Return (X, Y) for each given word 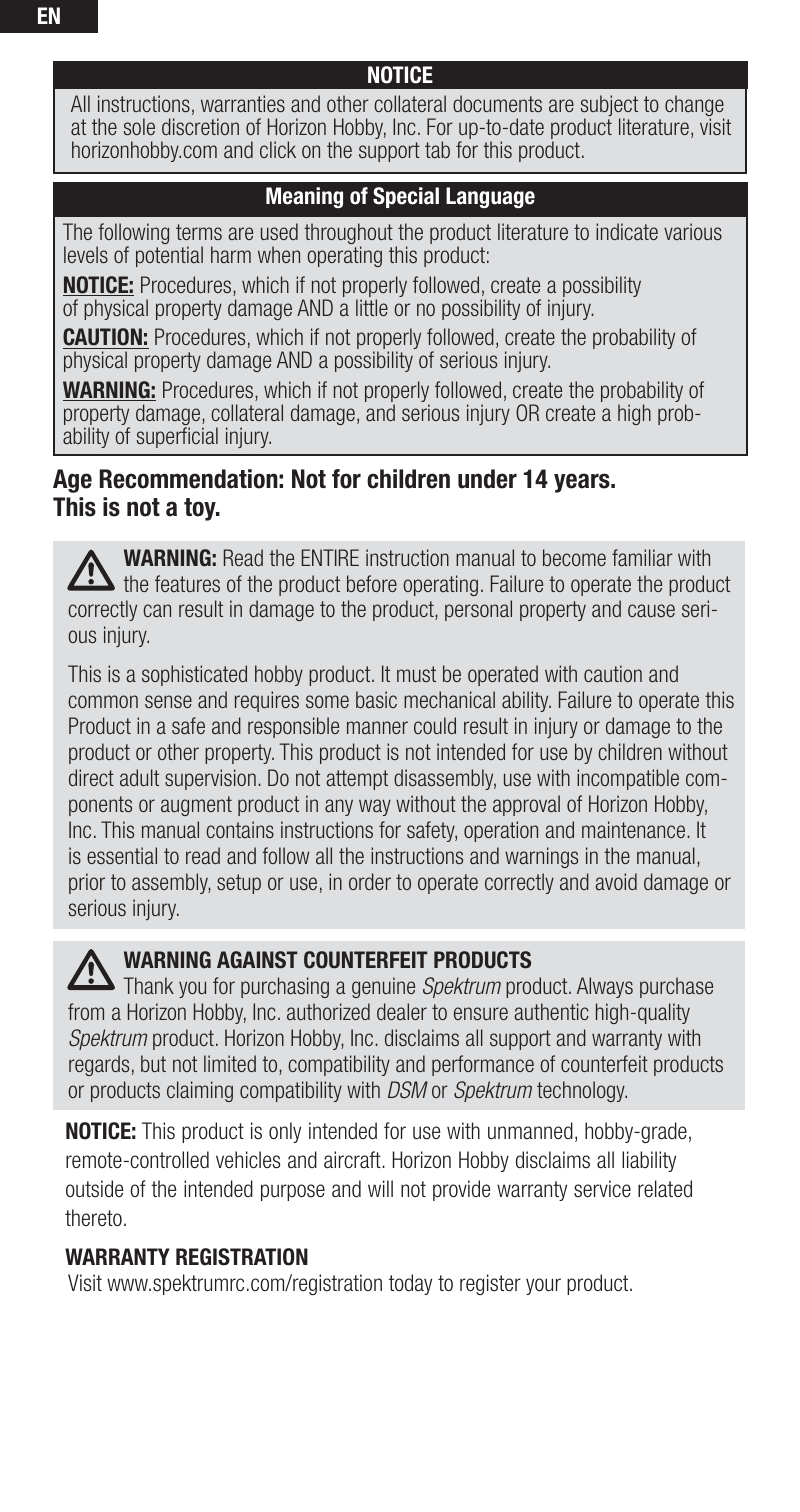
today (410, 1284)
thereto (93, 1218)
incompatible (628, 779)
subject (609, 107)
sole (139, 126)
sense (168, 701)
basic (376, 699)
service (602, 1189)
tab (437, 149)
